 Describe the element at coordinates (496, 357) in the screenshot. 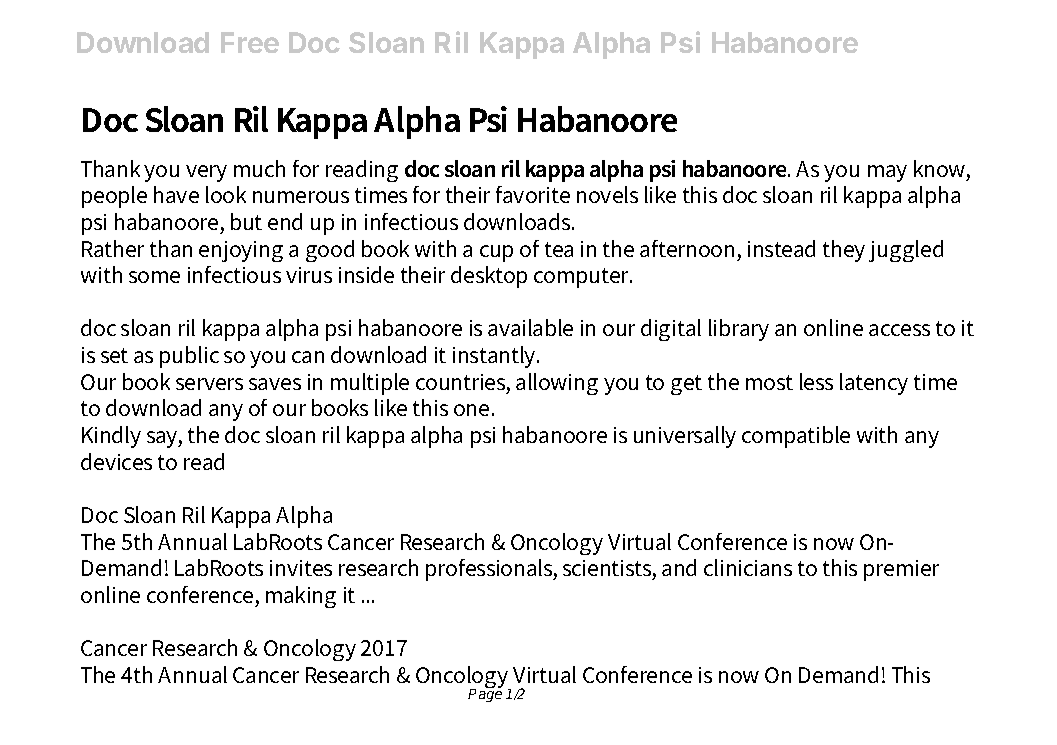

I see `instantly` at that location.
